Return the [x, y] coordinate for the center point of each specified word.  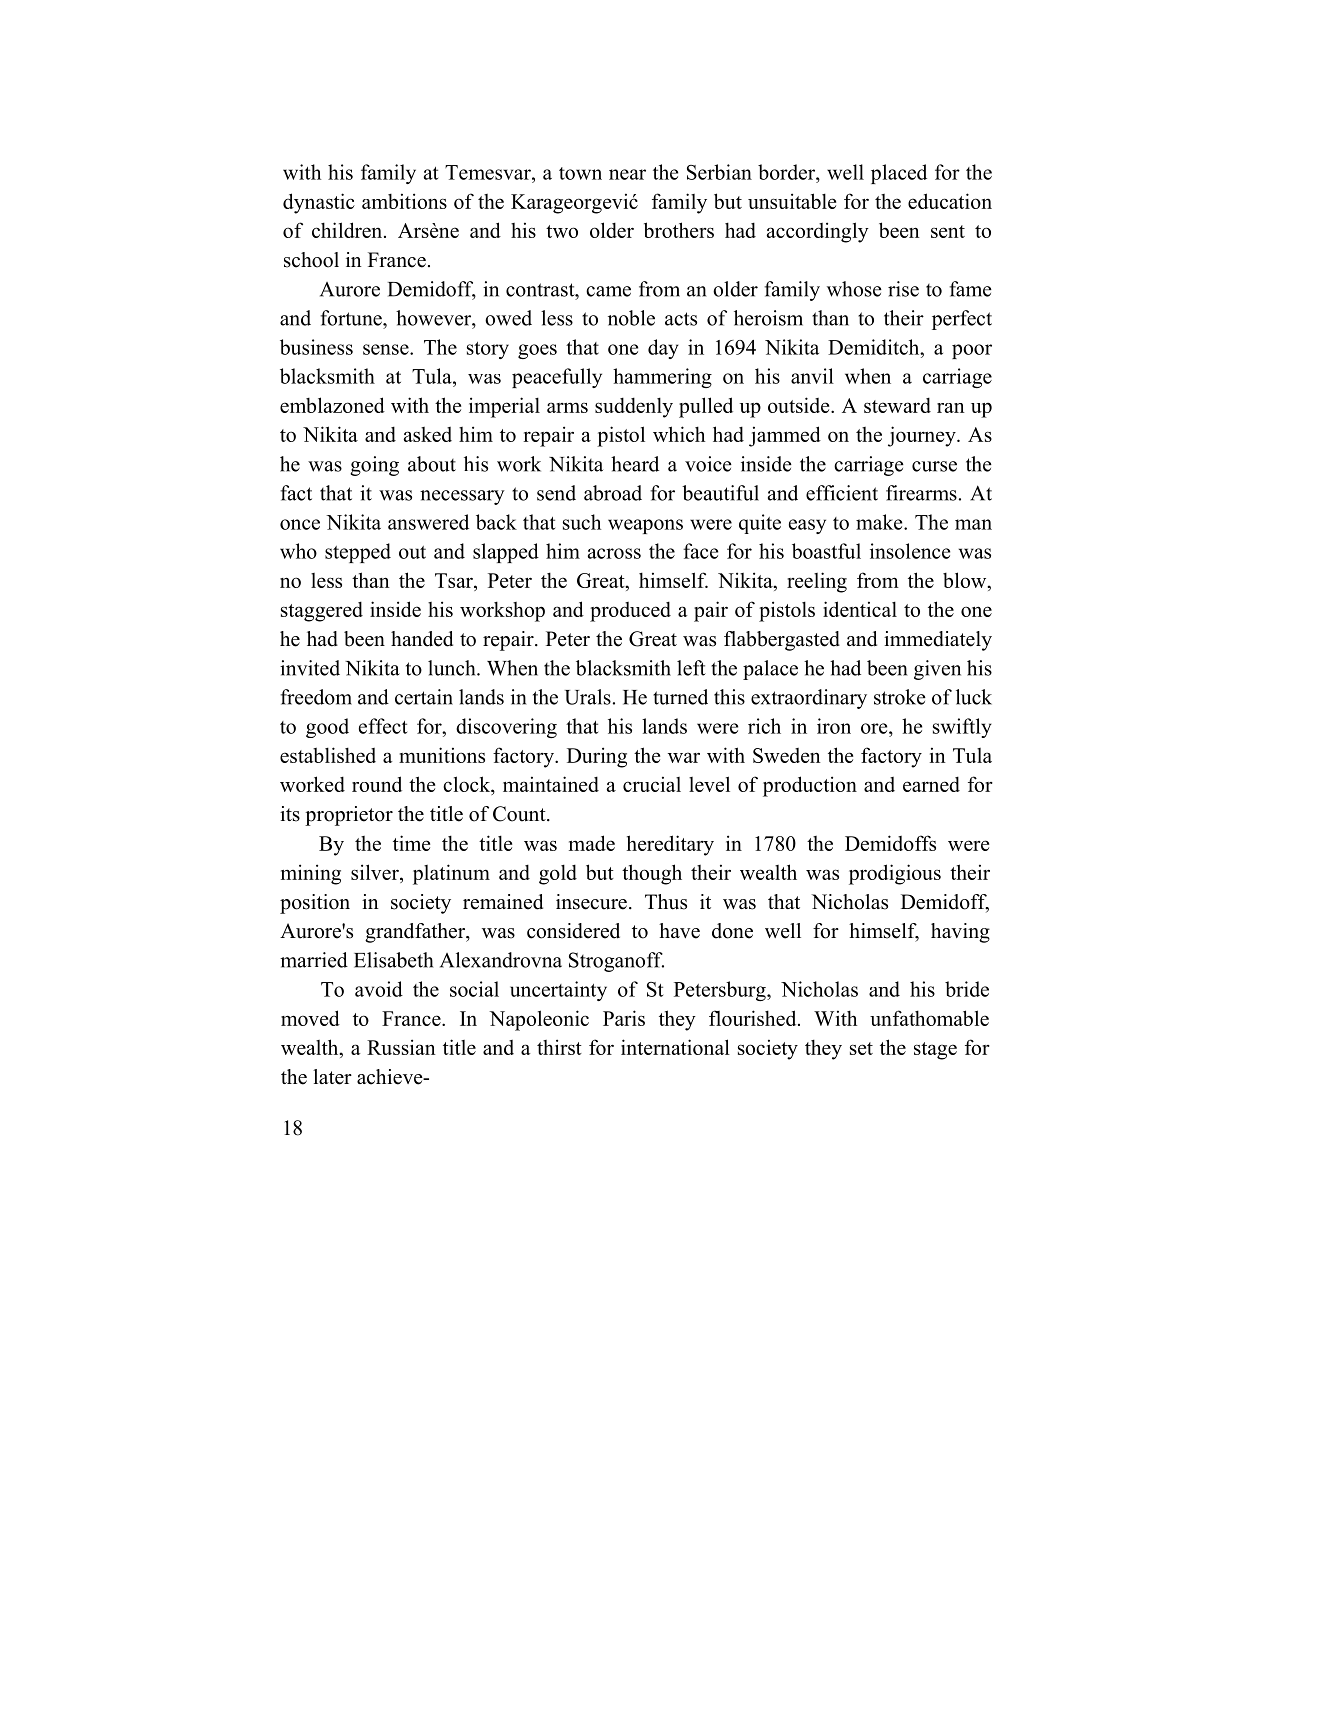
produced [630, 611]
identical [860, 609]
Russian [401, 1047]
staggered [322, 611]
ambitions [404, 201]
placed [899, 174]
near [627, 174]
